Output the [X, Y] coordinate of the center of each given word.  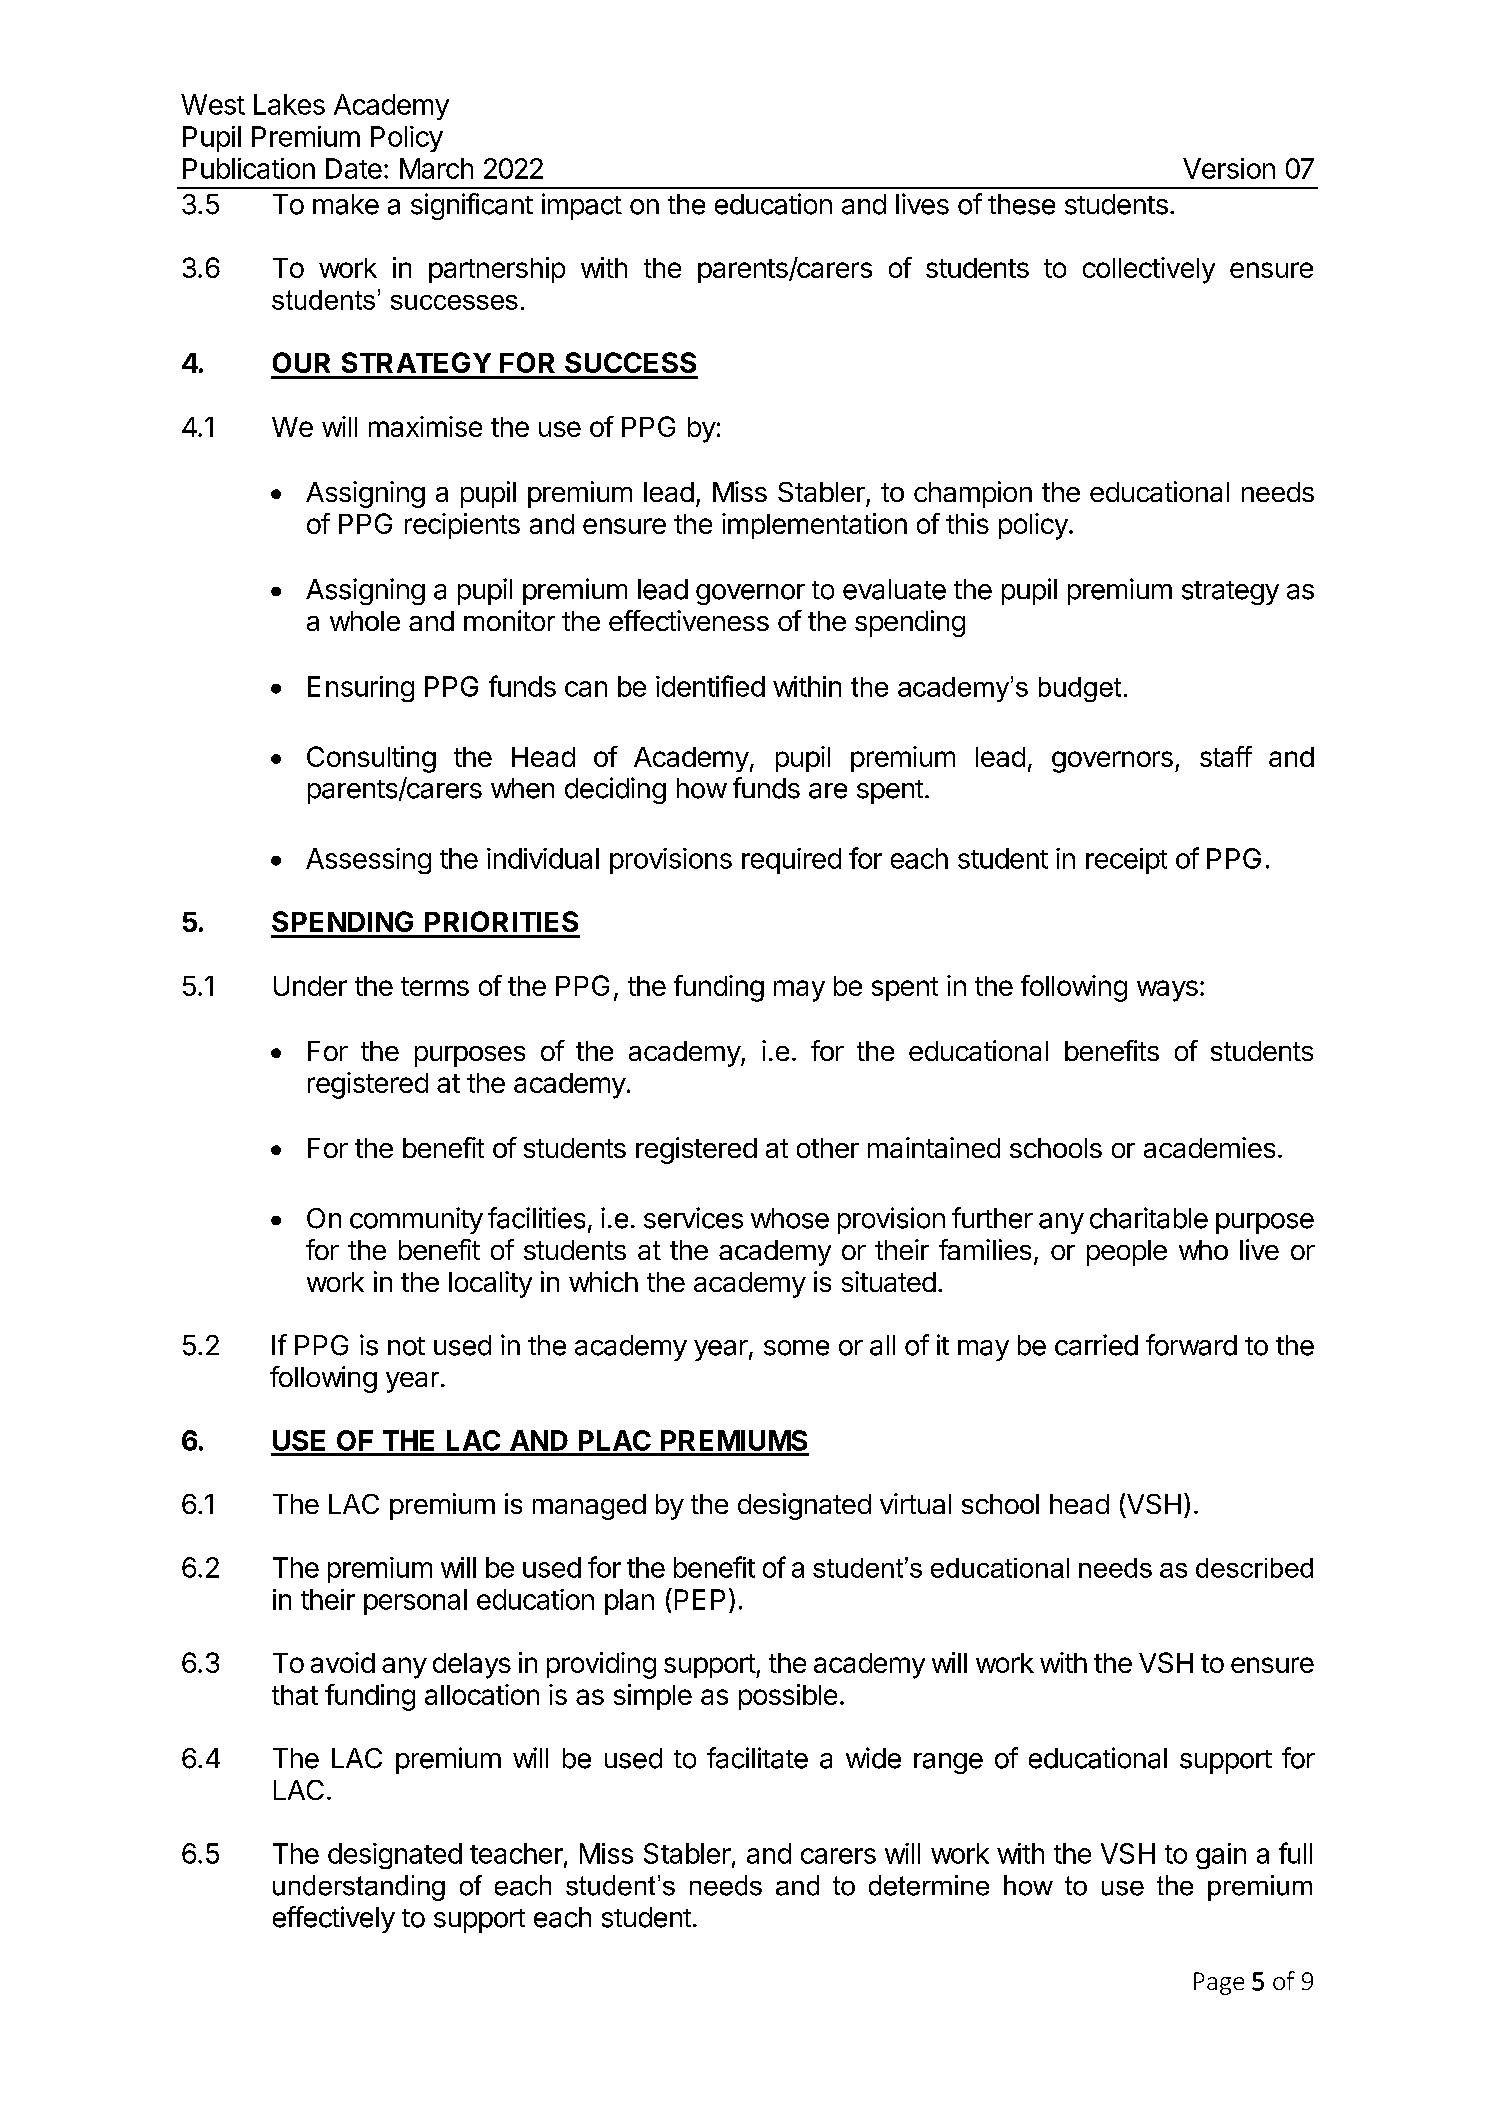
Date [354, 168]
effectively [334, 1919]
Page [1219, 1983]
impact [582, 206]
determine [929, 1885]
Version [1229, 168]
